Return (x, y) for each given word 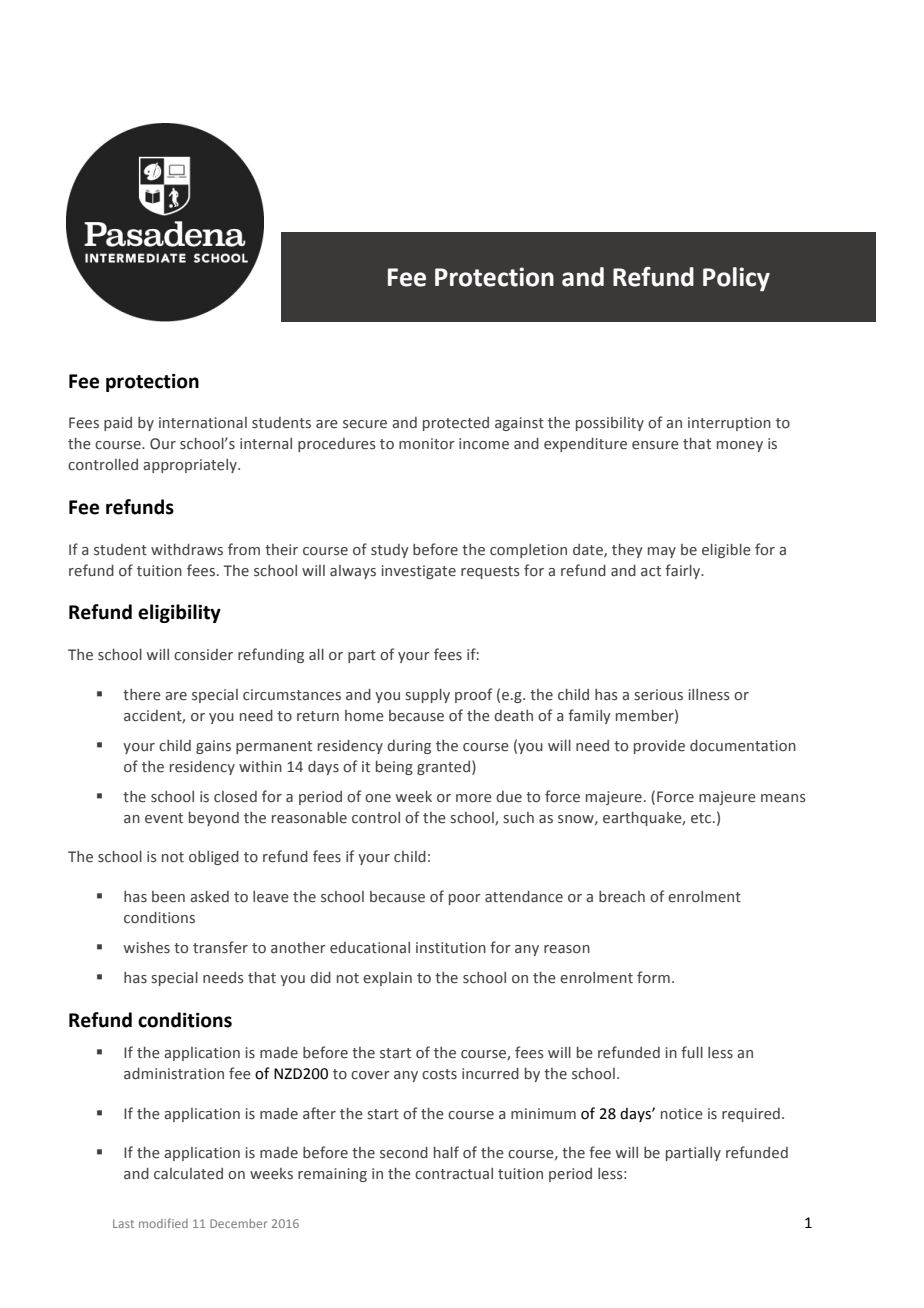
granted (443, 768)
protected (456, 424)
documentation (743, 746)
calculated (188, 1174)
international (203, 423)
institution (451, 948)
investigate (419, 572)
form (653, 977)
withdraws (187, 550)
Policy (736, 279)
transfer (220, 947)
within (260, 767)
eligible (726, 551)
